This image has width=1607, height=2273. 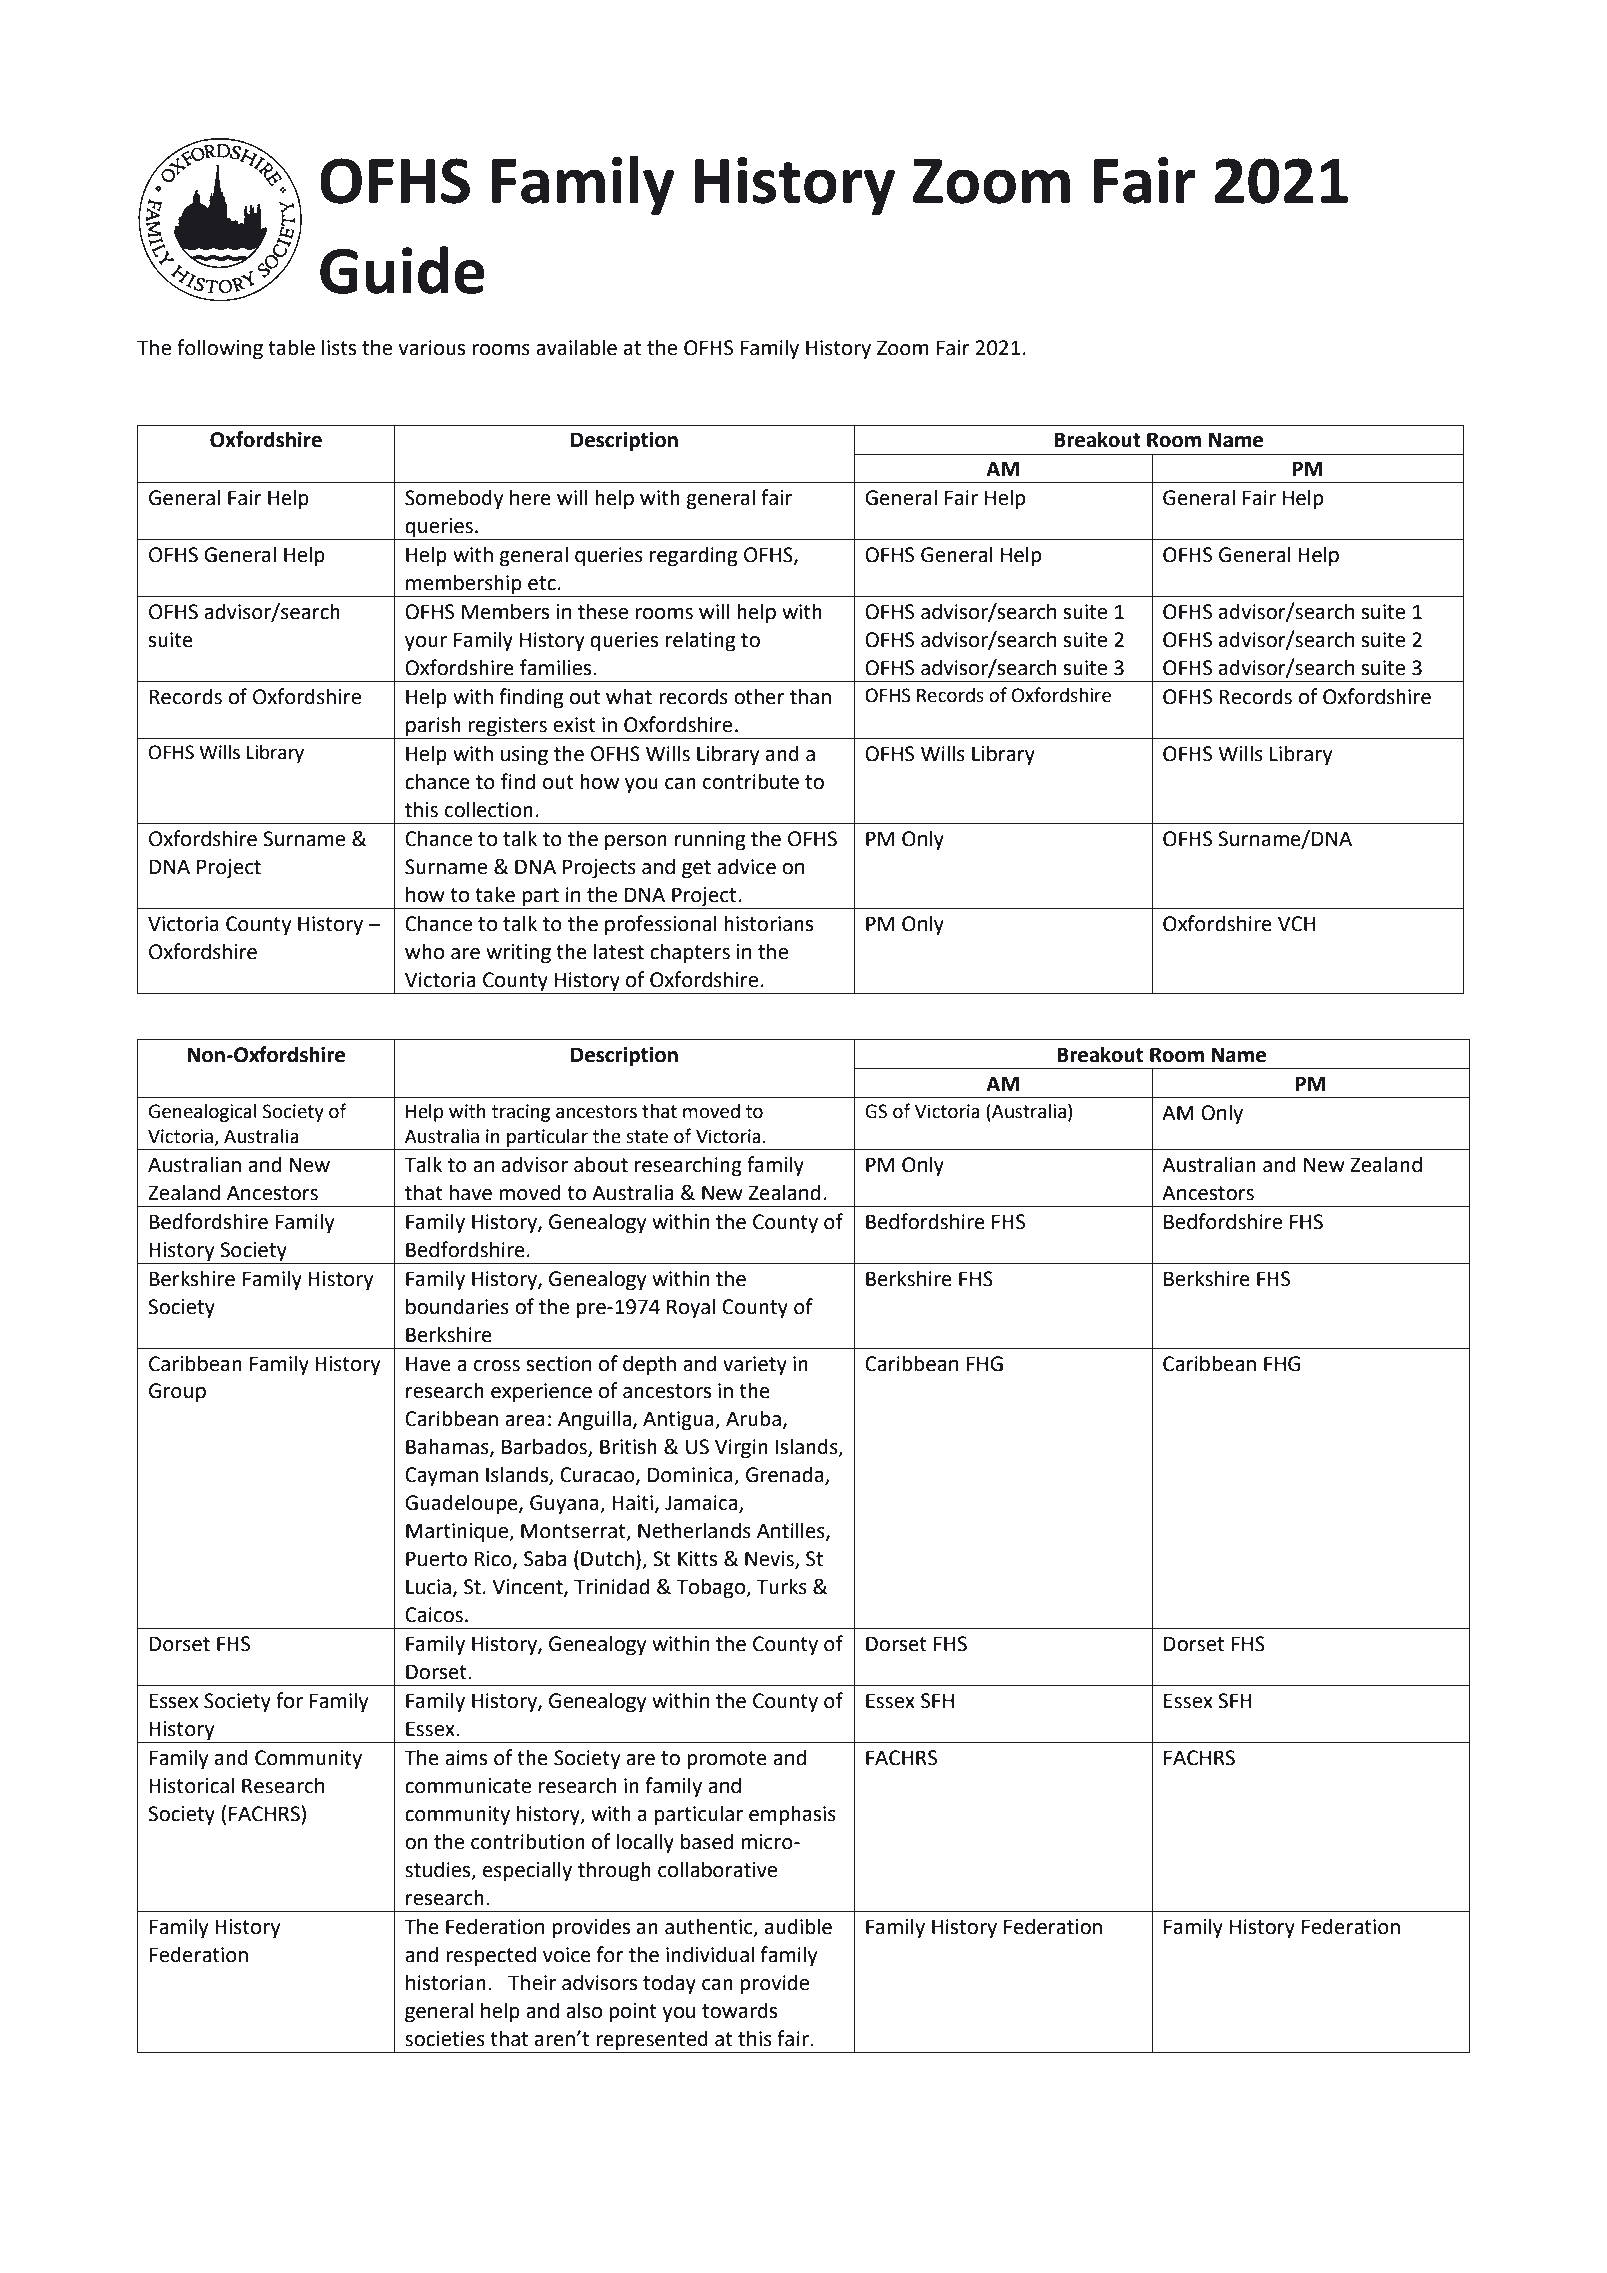 I want to click on regarding, so click(x=693, y=556).
